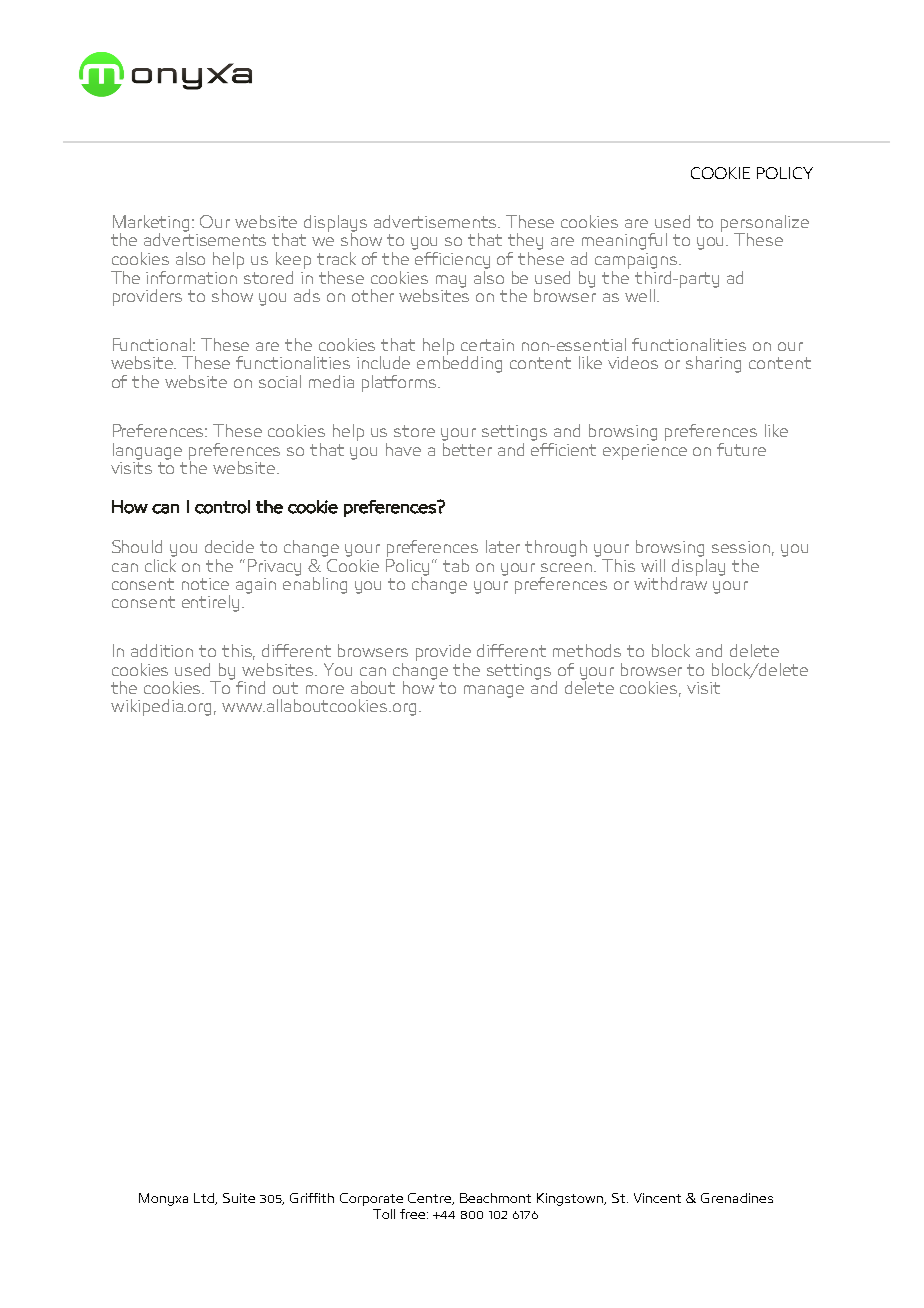 This page has height=1308, width=924. I want to click on notice, so click(205, 584).
